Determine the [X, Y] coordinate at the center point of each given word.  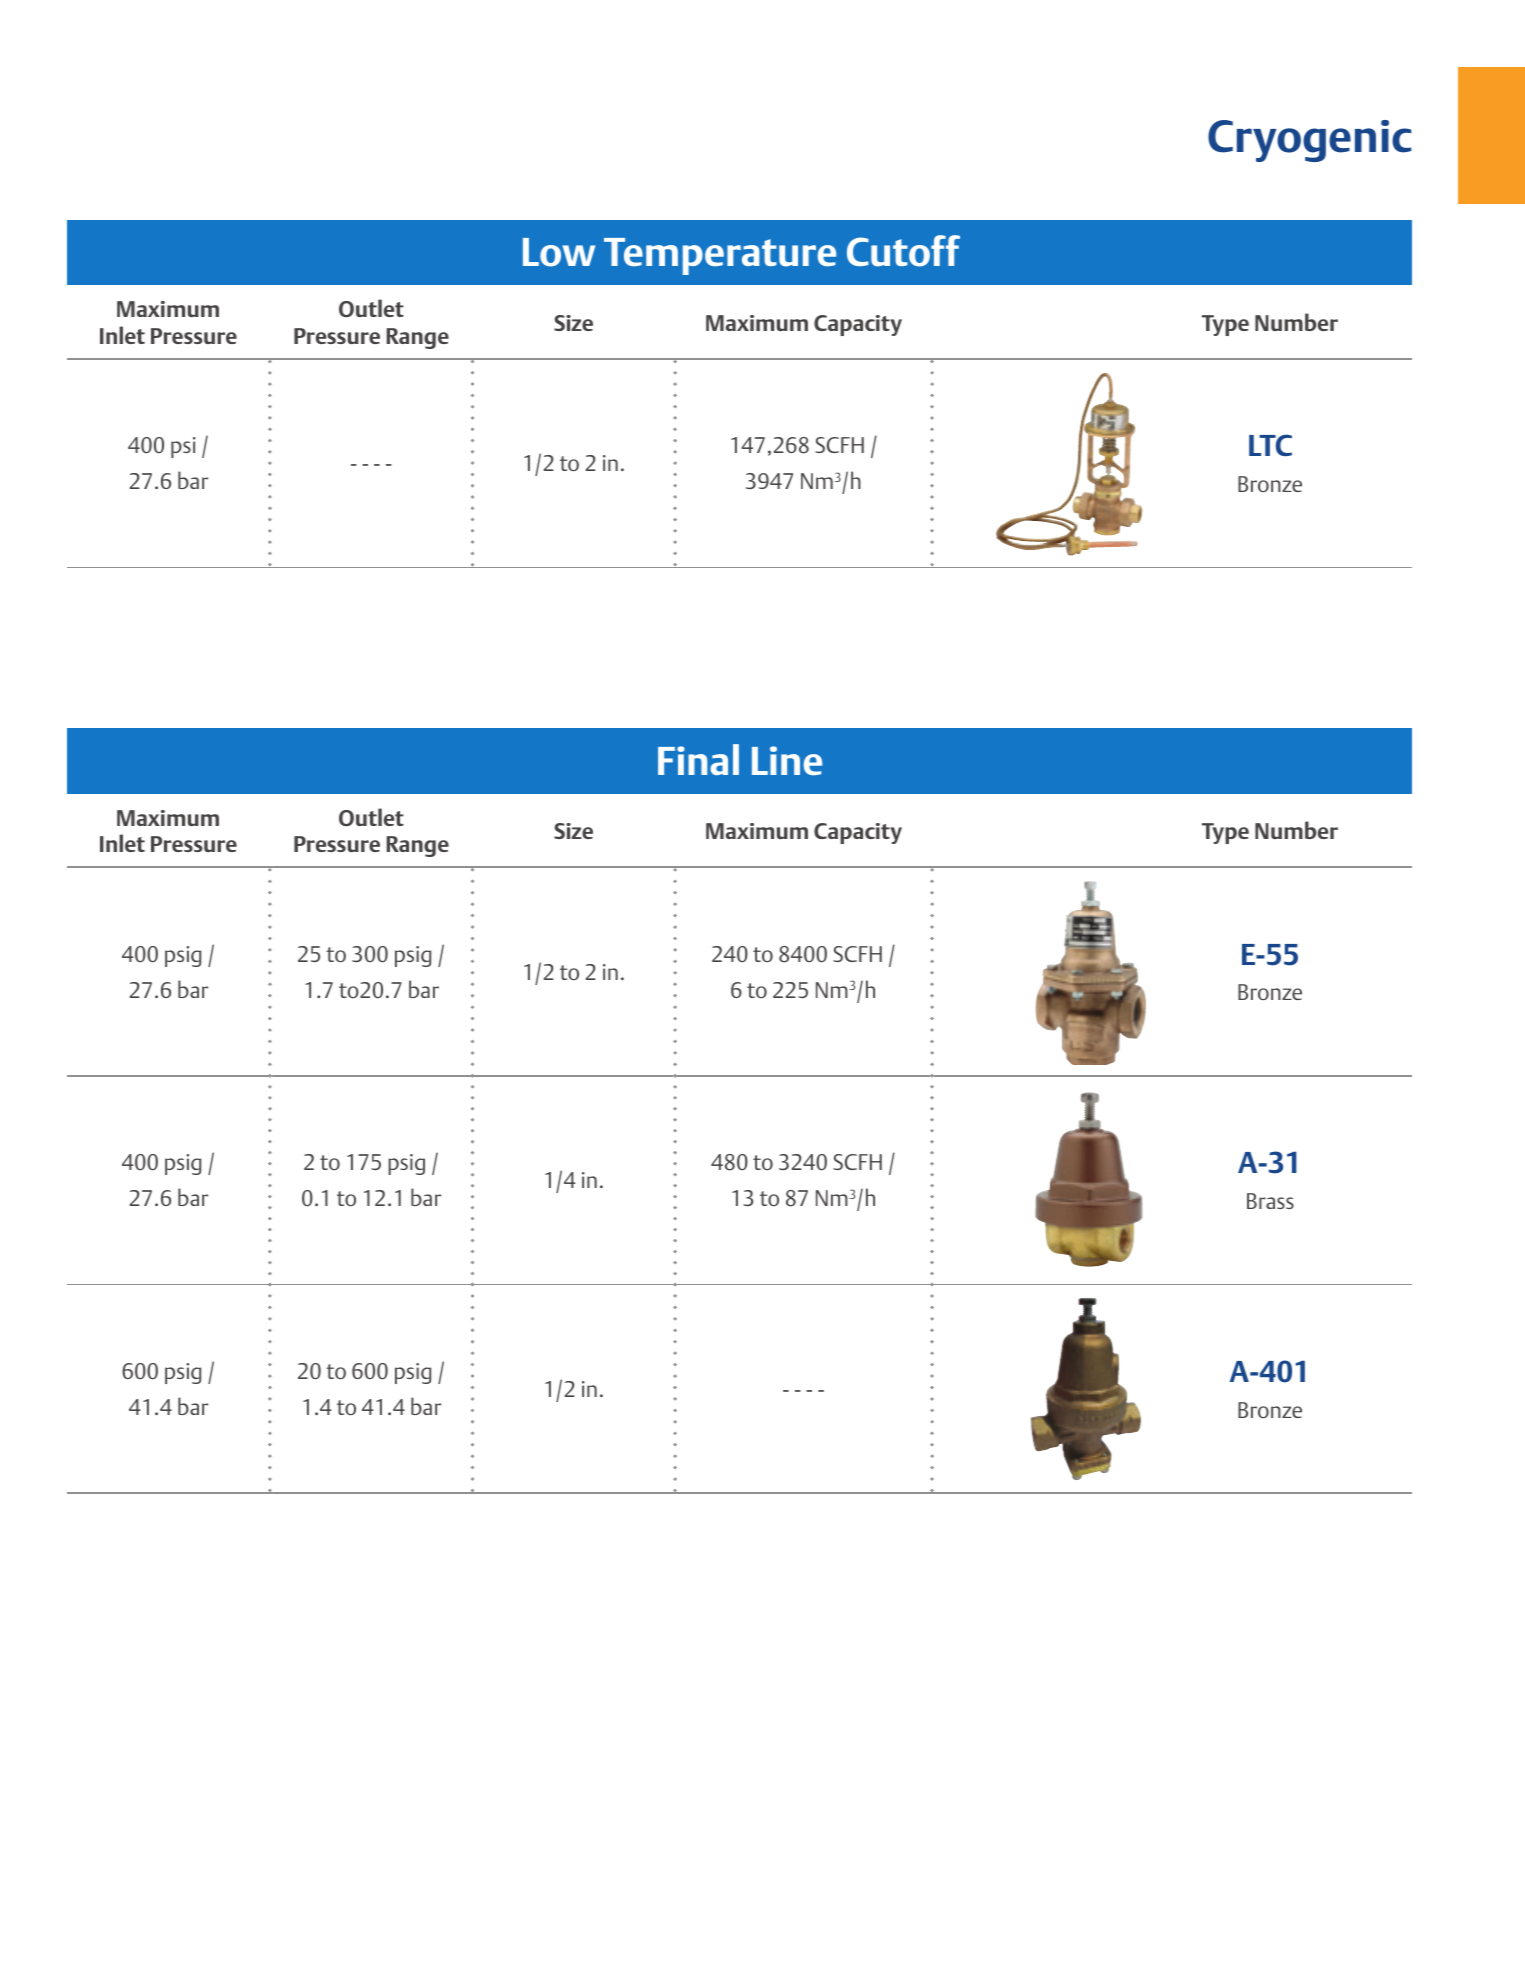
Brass [1270, 1201]
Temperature [720, 256]
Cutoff [903, 251]
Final [698, 759]
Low [559, 252]
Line [787, 761]
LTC [1270, 445]
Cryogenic [1310, 141]
